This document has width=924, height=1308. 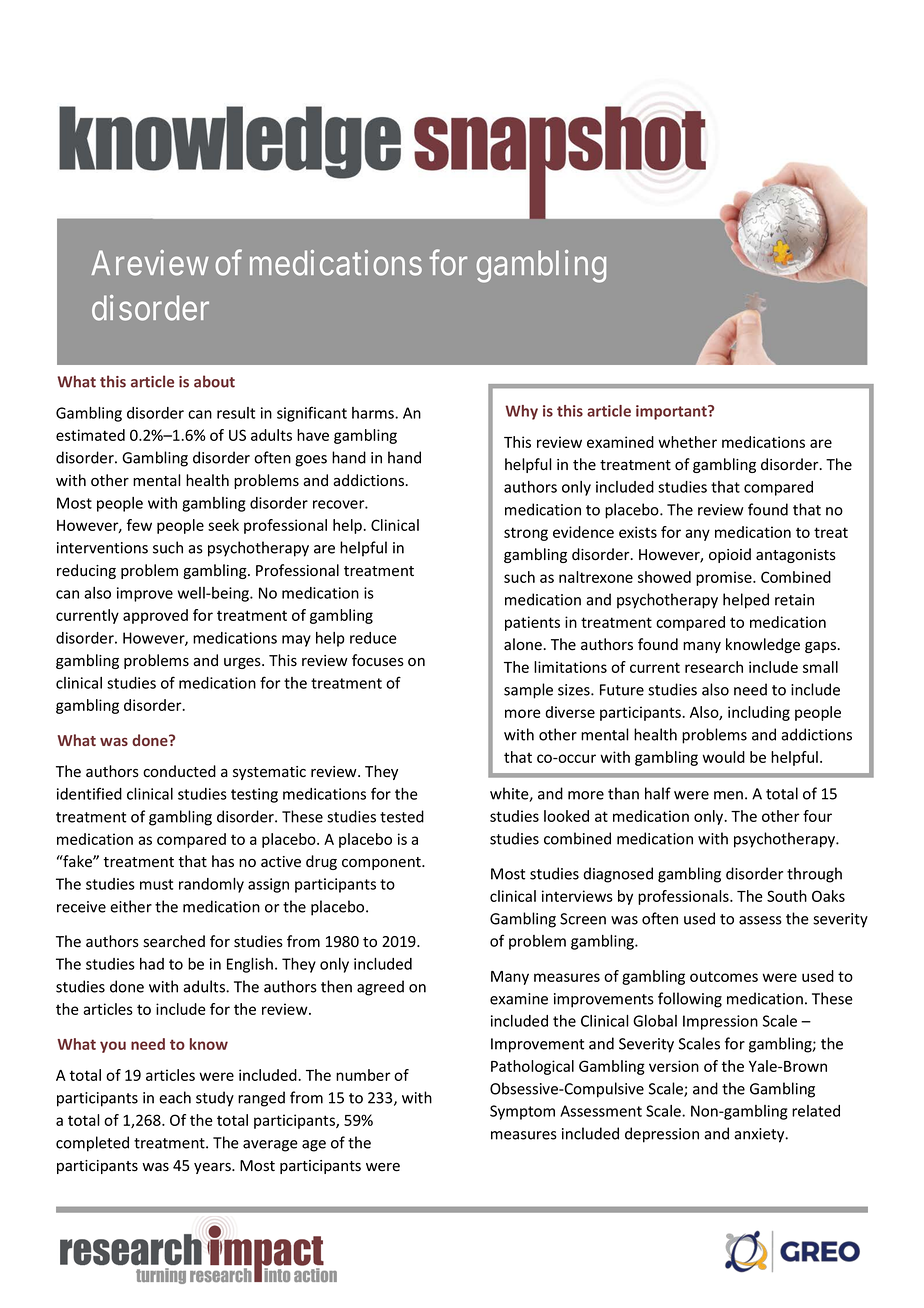 What do you see at coordinates (521, 412) in the document?
I see `Why` at bounding box center [521, 412].
